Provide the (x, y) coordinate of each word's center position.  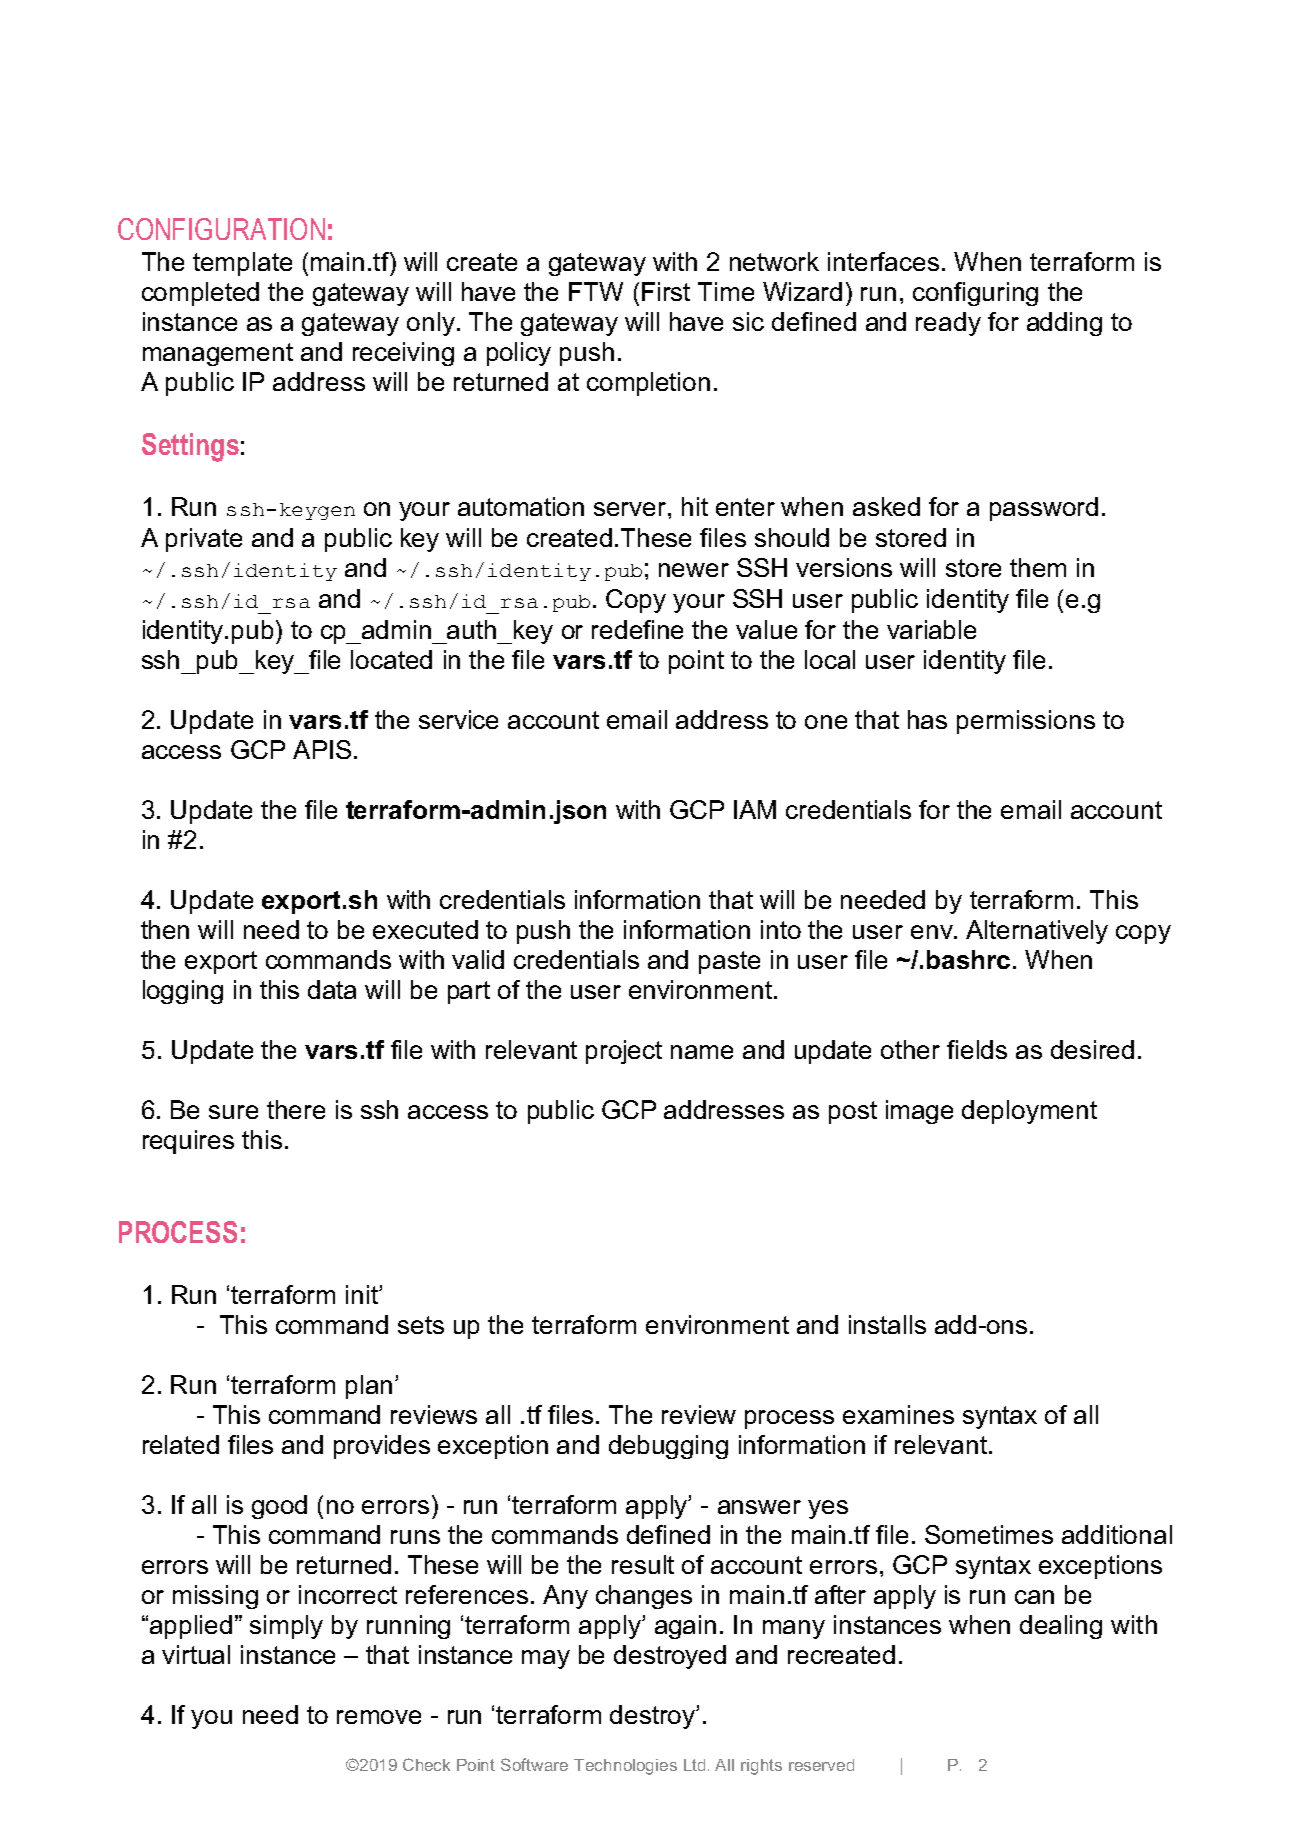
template (242, 264)
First (666, 291)
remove (379, 1717)
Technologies (625, 1767)
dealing (1061, 1627)
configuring (975, 294)
